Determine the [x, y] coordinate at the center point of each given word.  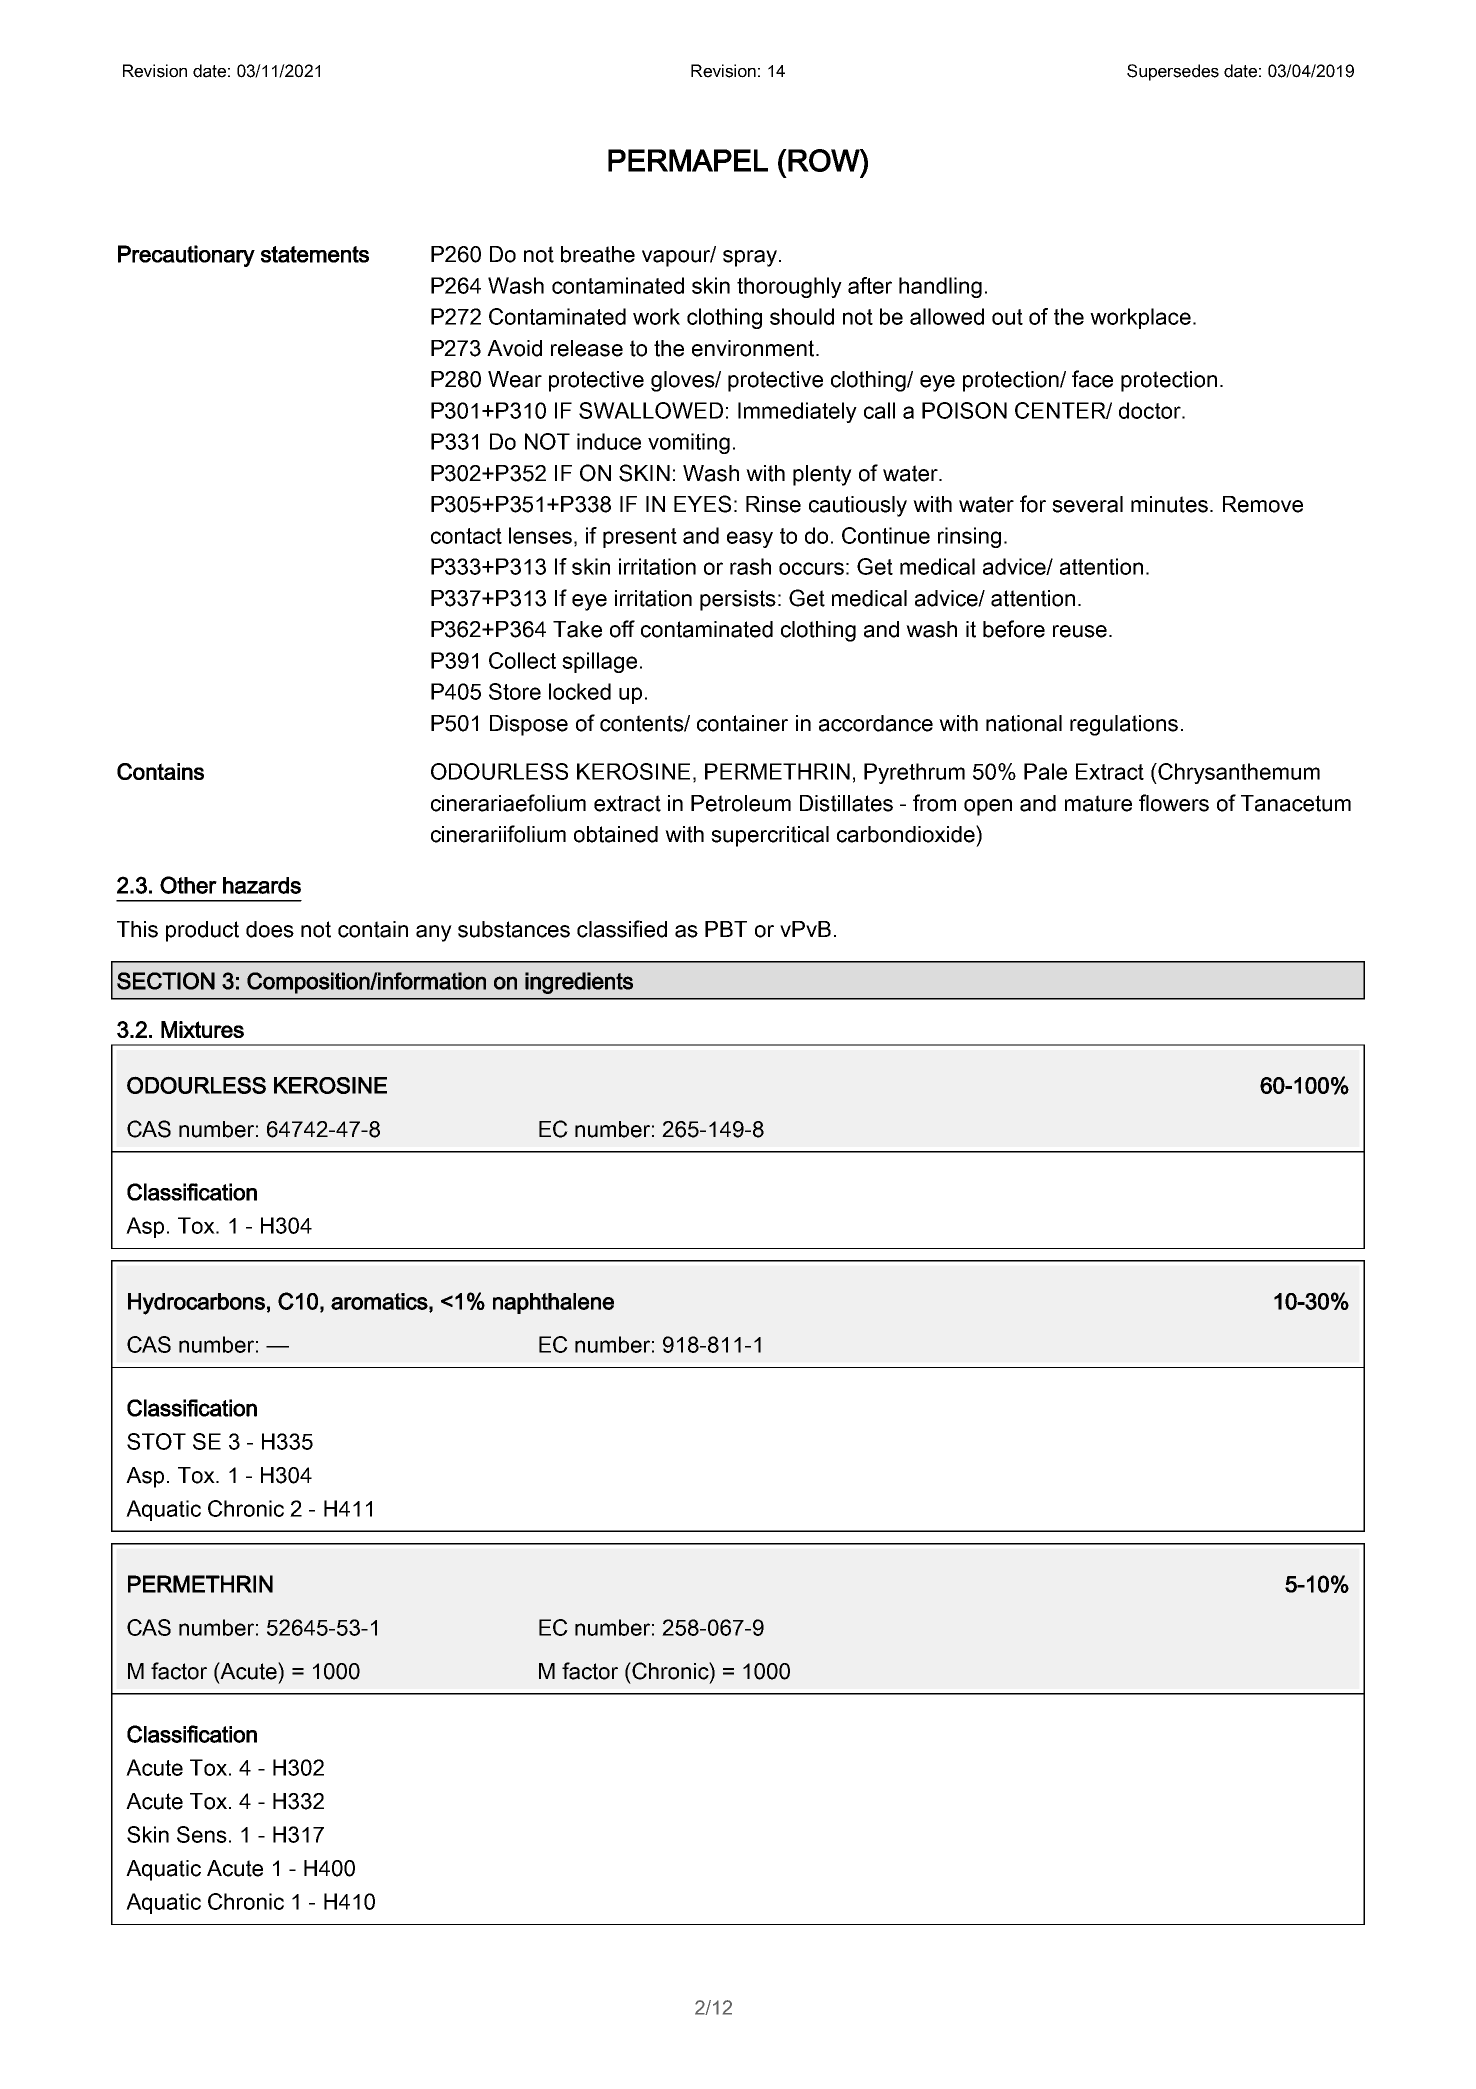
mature [1098, 803]
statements [315, 254]
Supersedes [1173, 72]
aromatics [379, 1301]
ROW [825, 160]
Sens [202, 1834]
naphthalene [553, 1303]
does [270, 929]
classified [622, 929]
